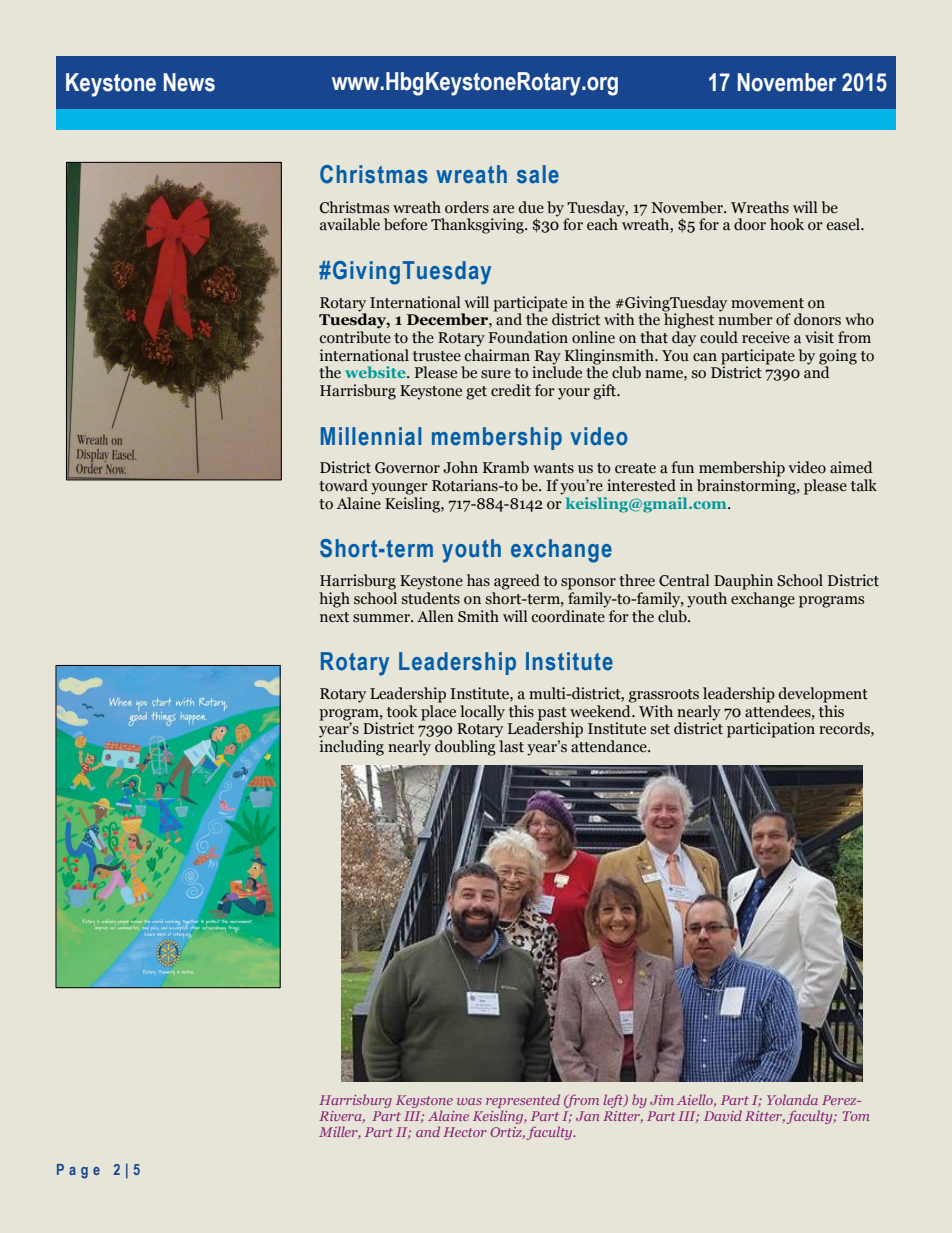 Image resolution: width=952 pixels, height=1233 pixels. What do you see at coordinates (553, 468) in the screenshot?
I see `wants` at bounding box center [553, 468].
